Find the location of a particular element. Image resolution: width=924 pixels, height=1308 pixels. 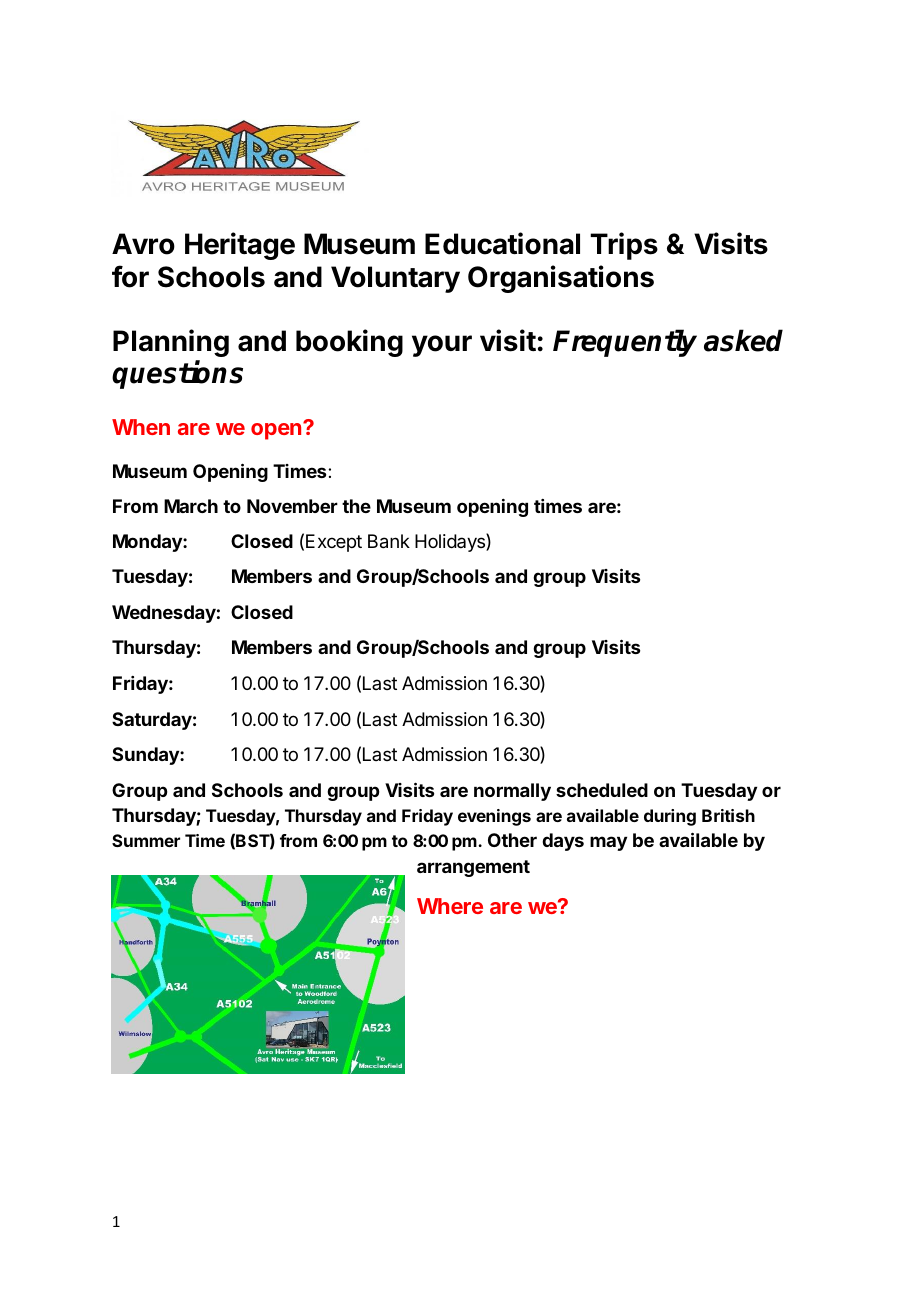

Bank is located at coordinates (389, 541).
